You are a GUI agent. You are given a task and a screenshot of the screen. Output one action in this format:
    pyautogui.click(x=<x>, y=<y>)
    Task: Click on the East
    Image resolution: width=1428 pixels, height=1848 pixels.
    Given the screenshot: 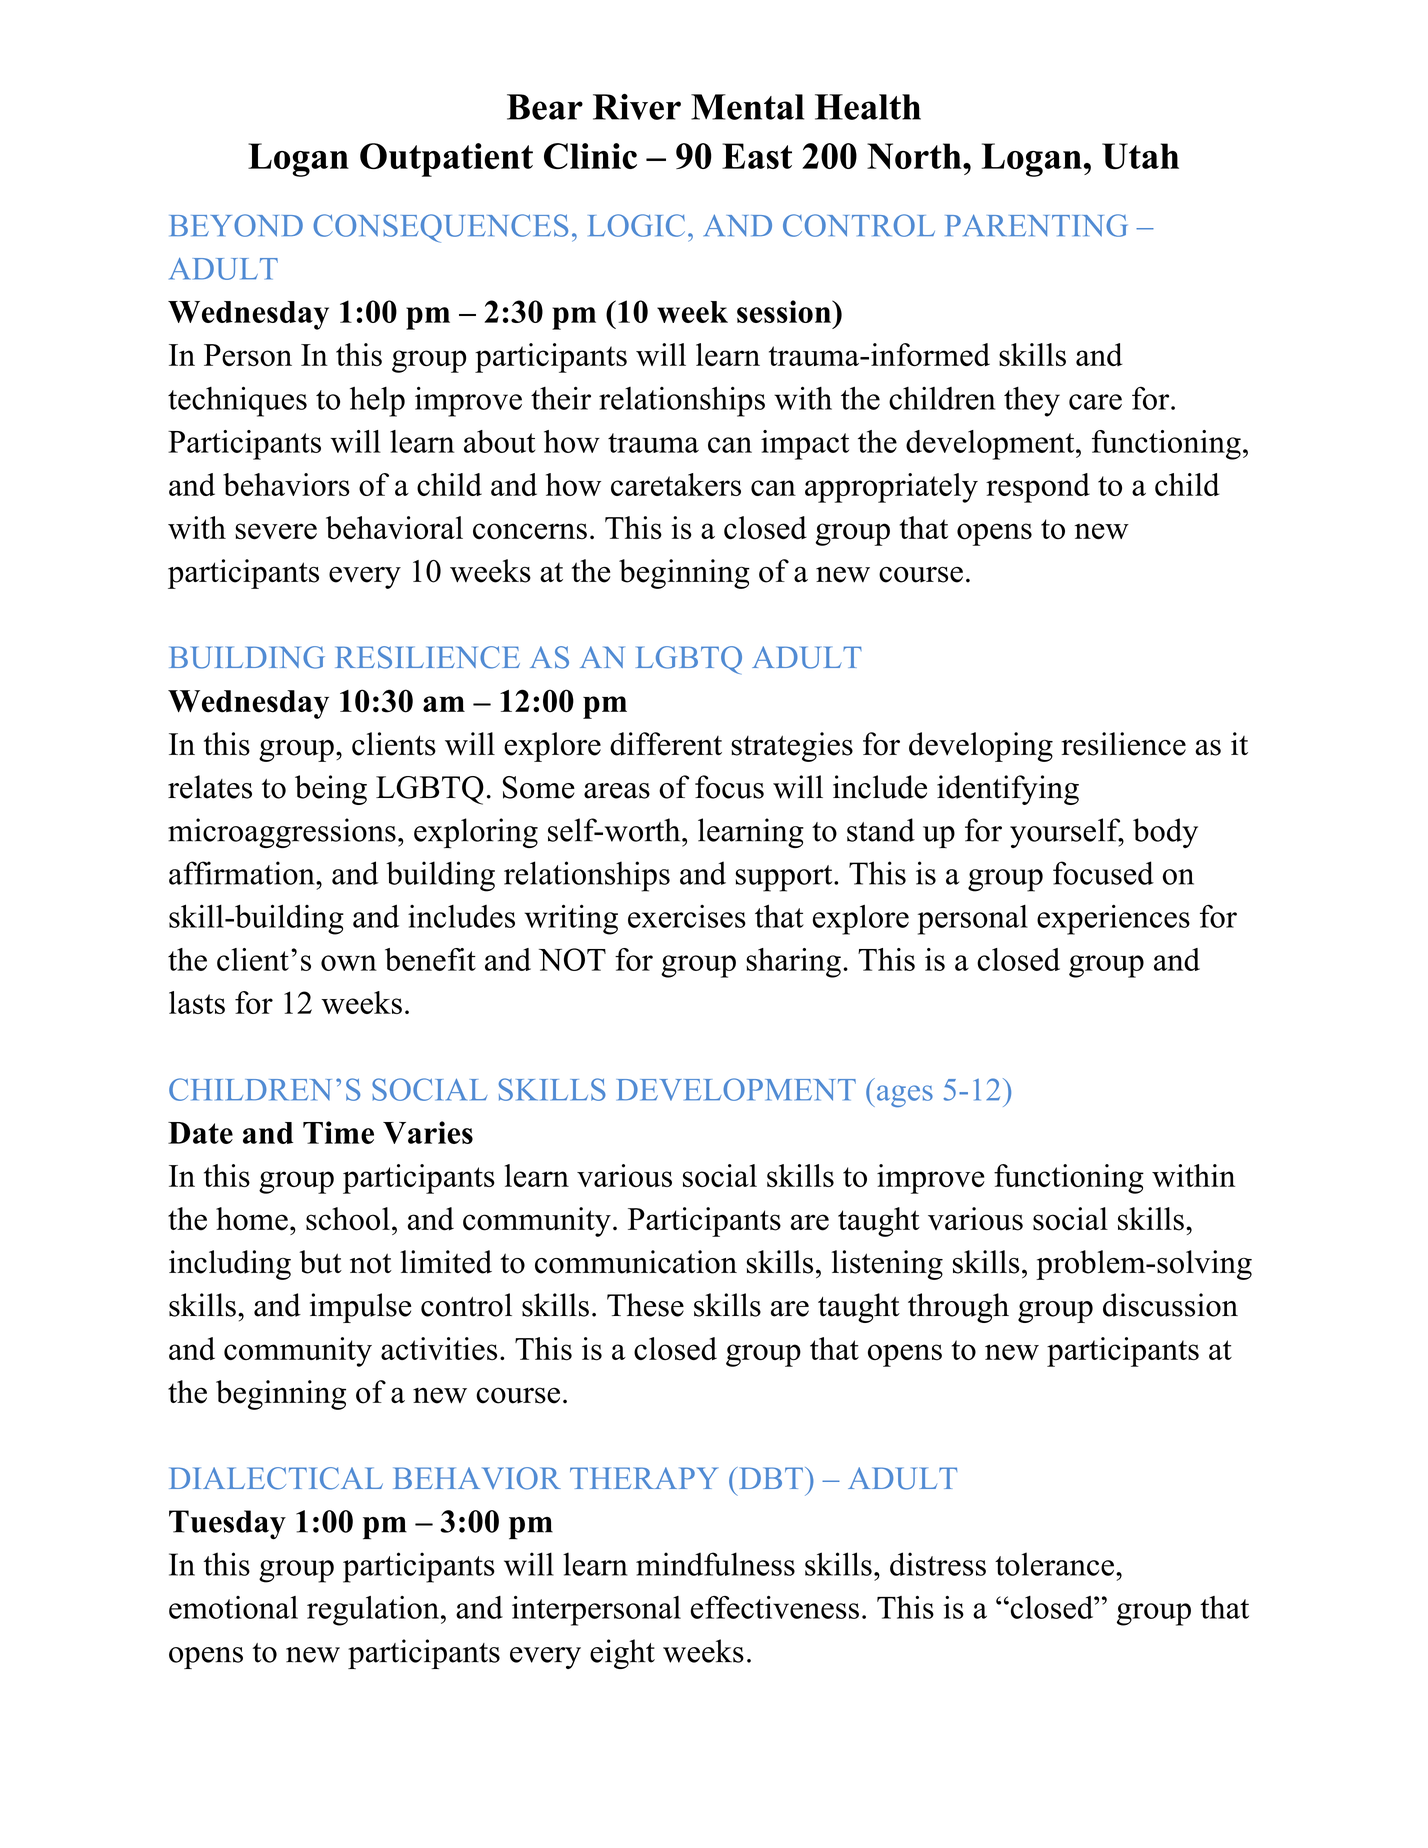 What is the action you would take?
    pyautogui.click(x=757, y=156)
